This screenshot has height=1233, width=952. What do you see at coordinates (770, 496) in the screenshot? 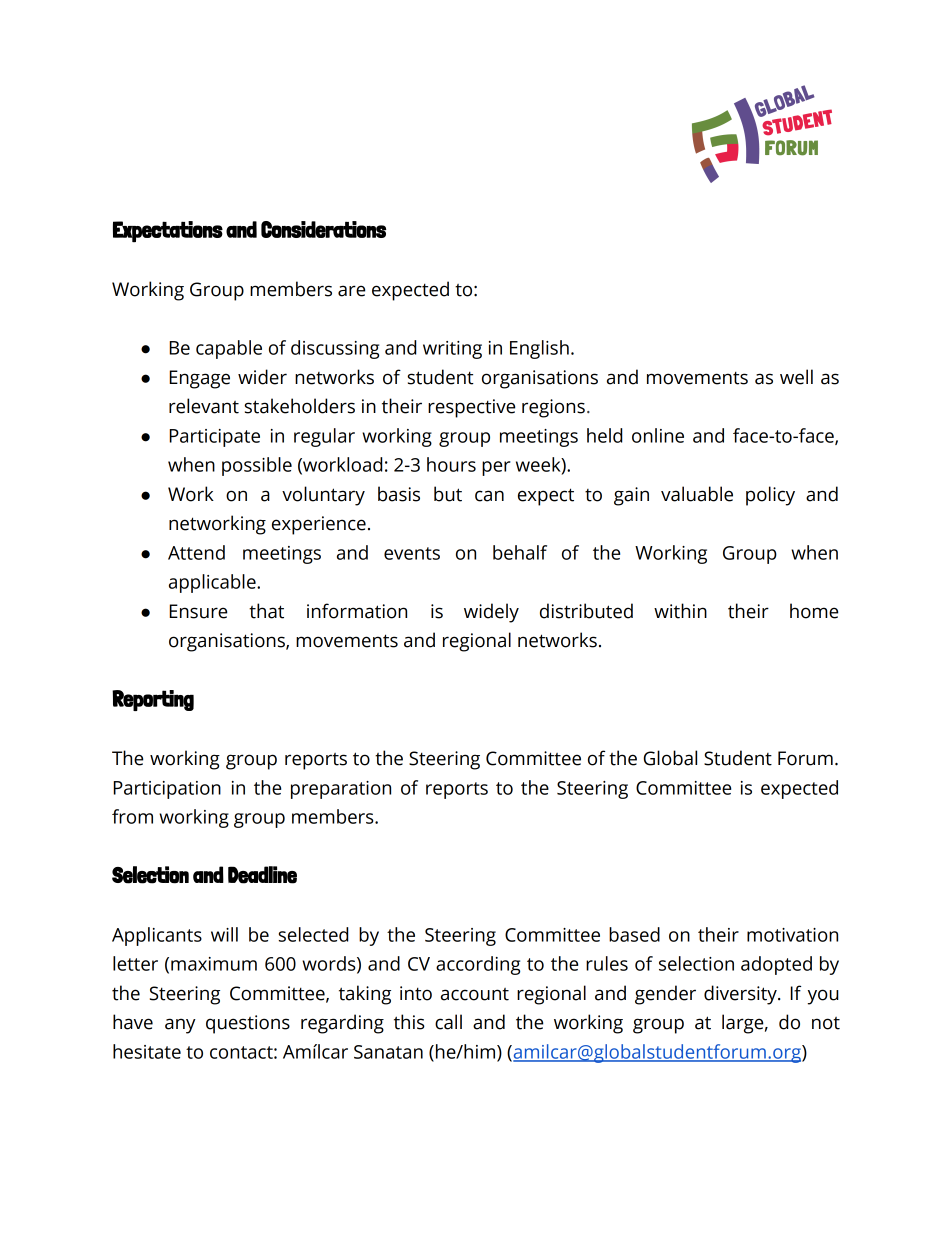
I see `policy` at bounding box center [770, 496].
